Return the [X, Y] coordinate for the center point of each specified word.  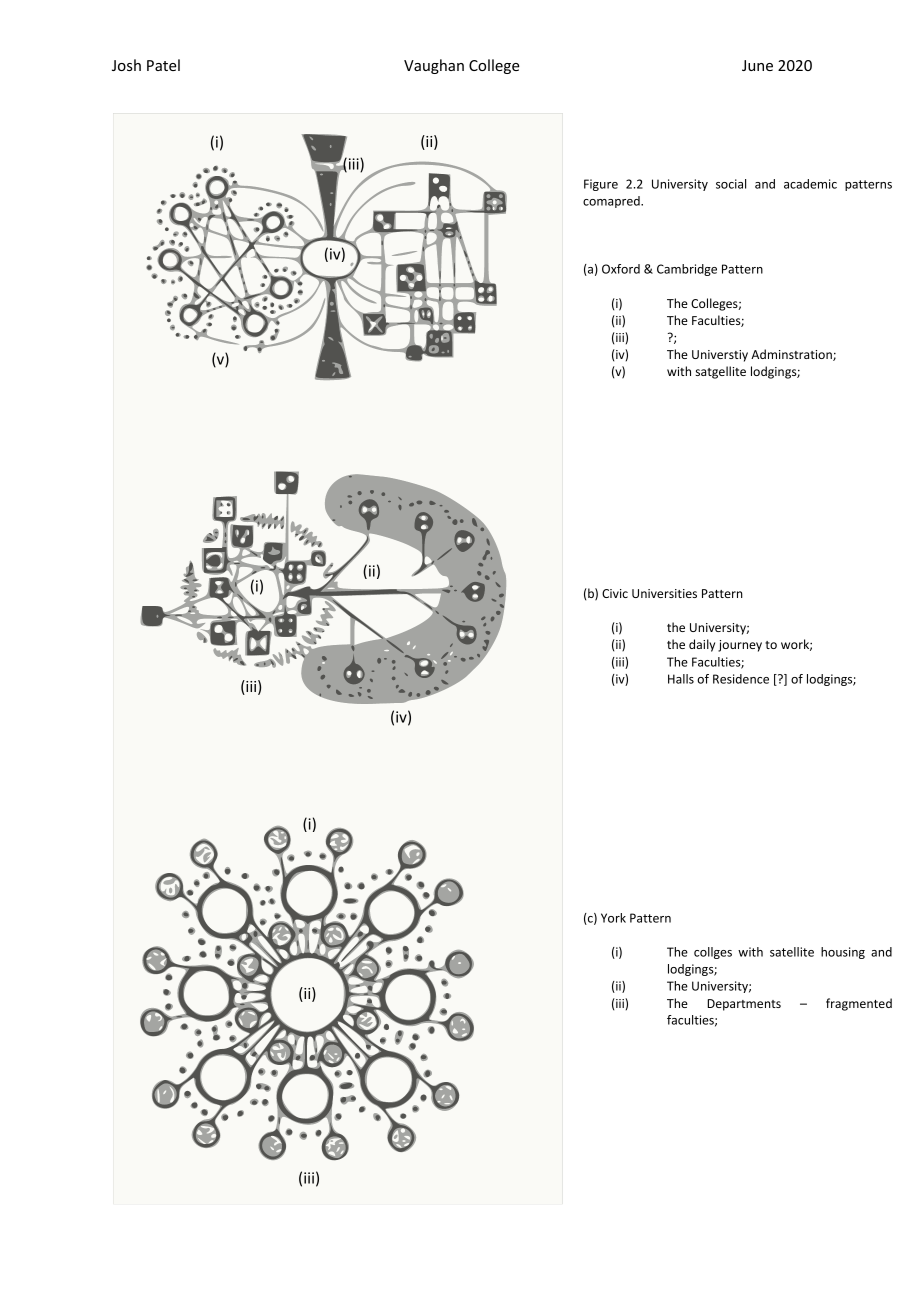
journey [740, 646]
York [613, 918]
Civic [615, 593]
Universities [664, 593]
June [757, 65]
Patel [163, 65]
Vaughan [434, 66]
